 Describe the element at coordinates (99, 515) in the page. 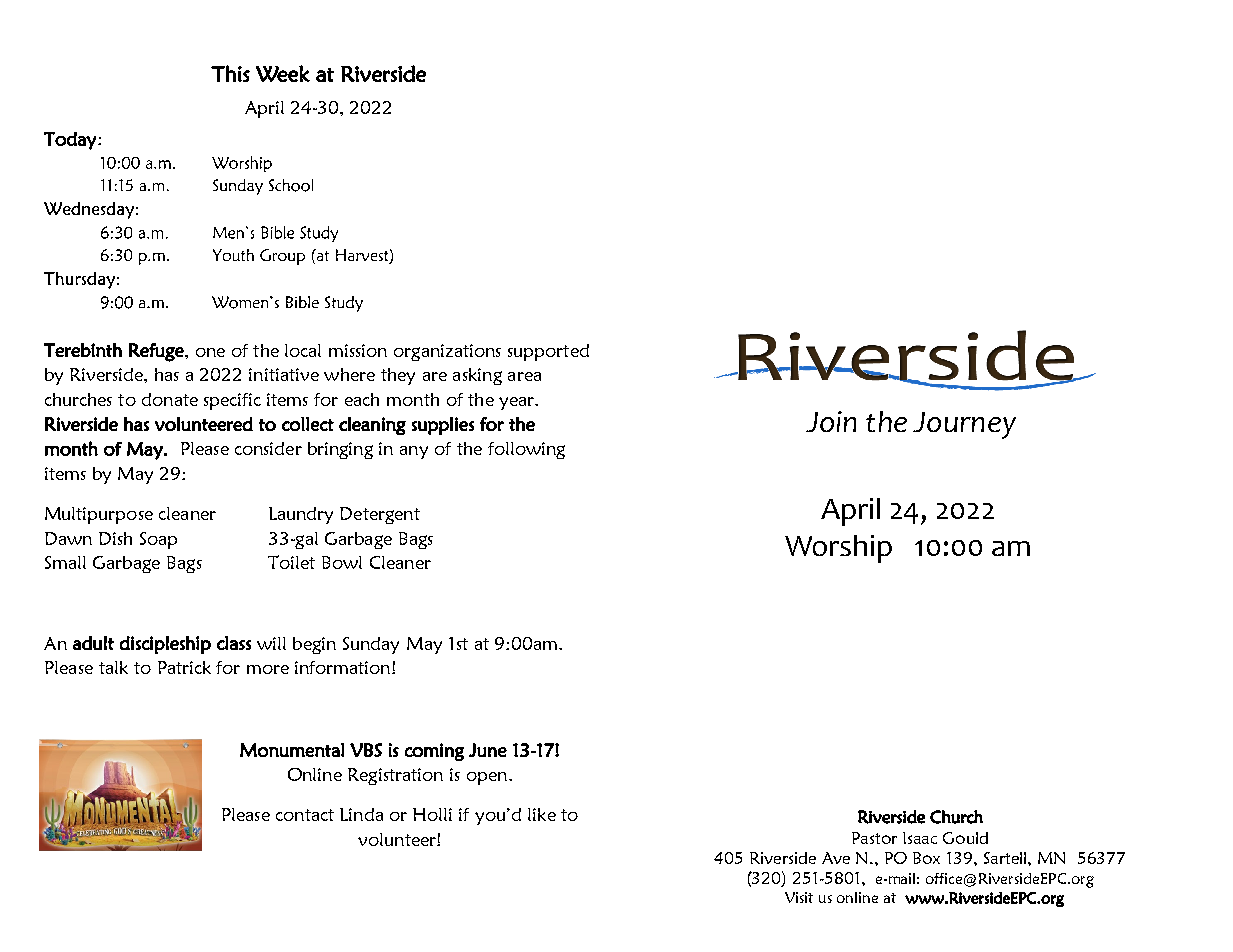

I see `Multipurpose` at that location.
